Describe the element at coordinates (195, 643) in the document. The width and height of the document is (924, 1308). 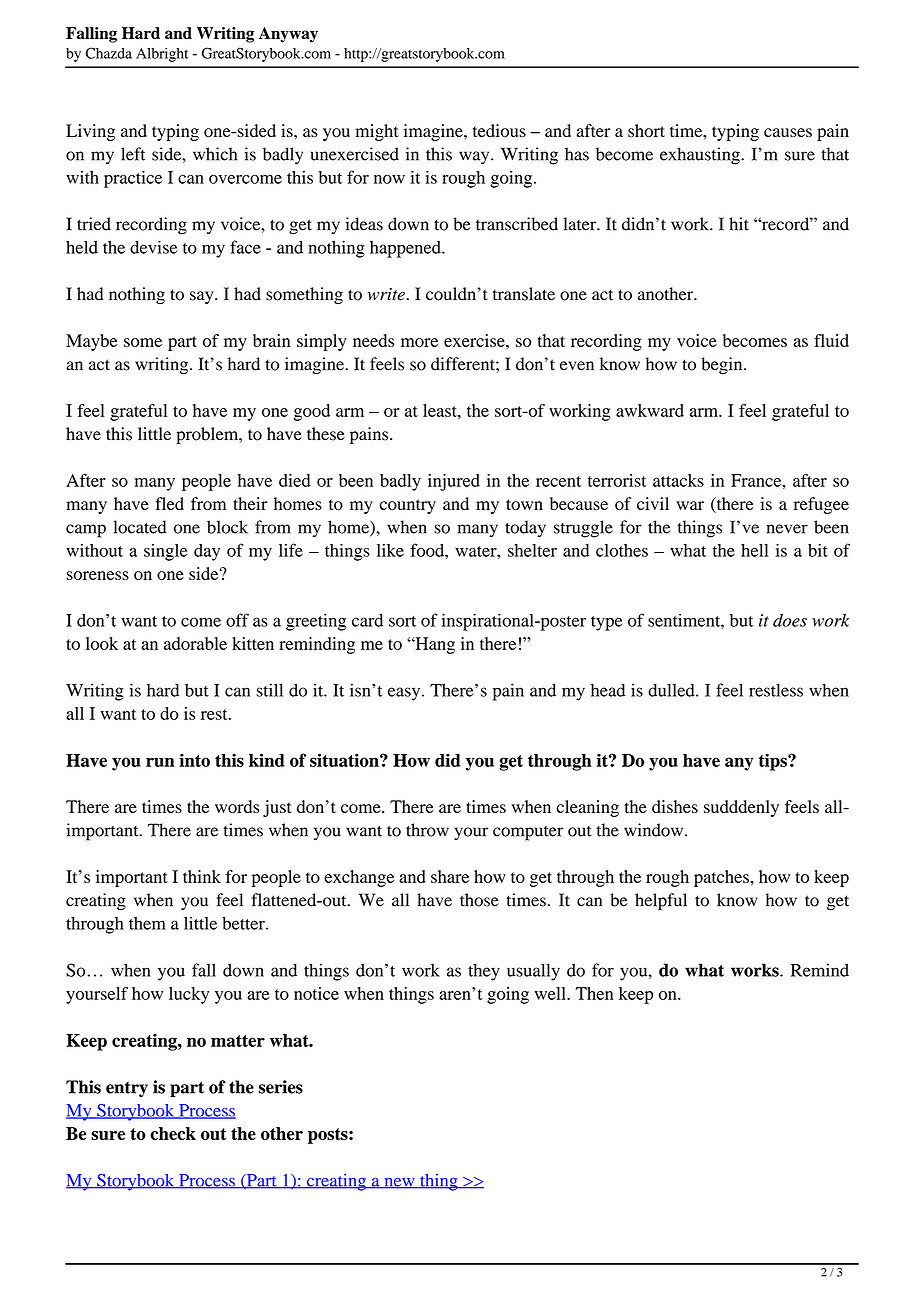
I see `adorable` at that location.
